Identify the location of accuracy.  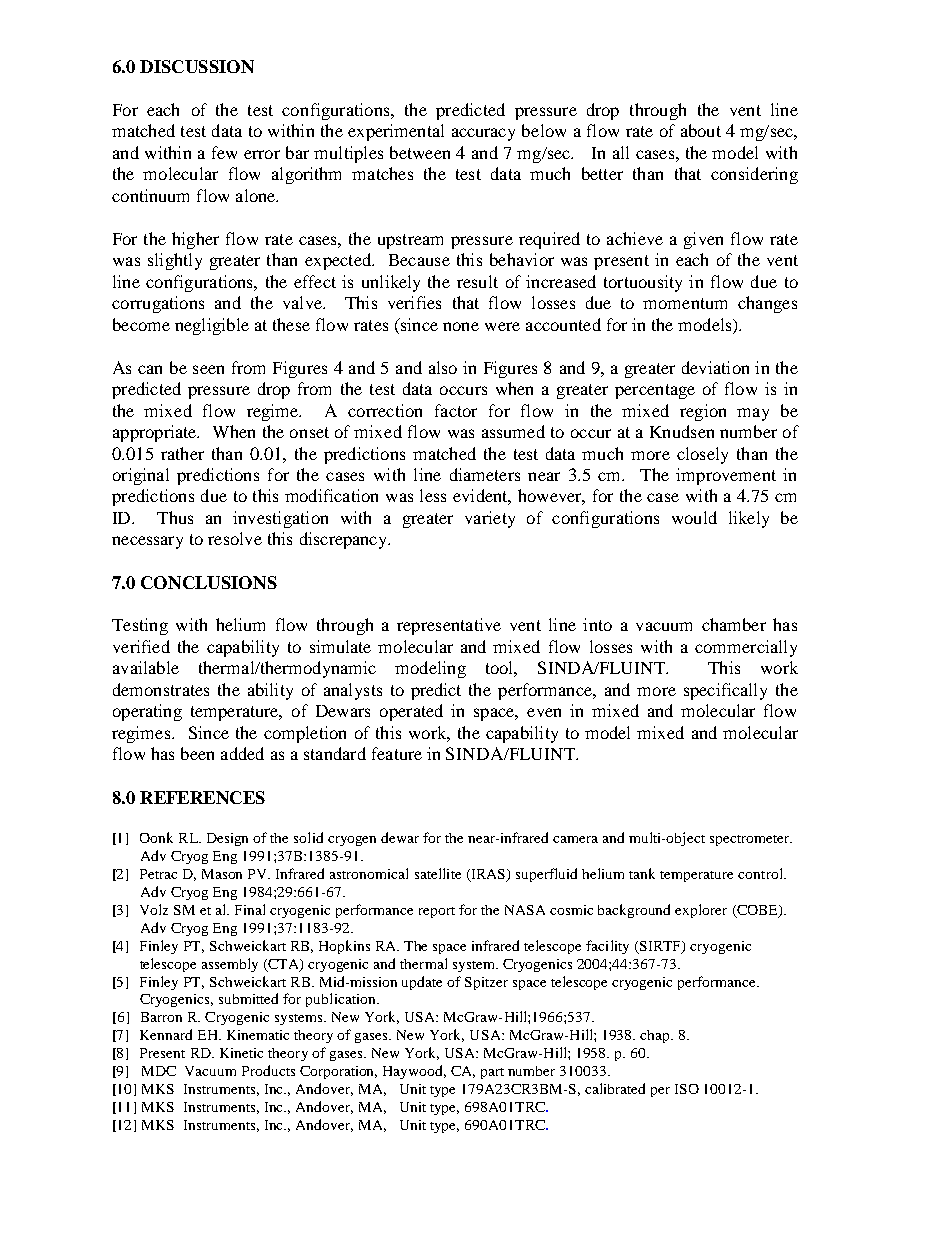
(483, 134).
